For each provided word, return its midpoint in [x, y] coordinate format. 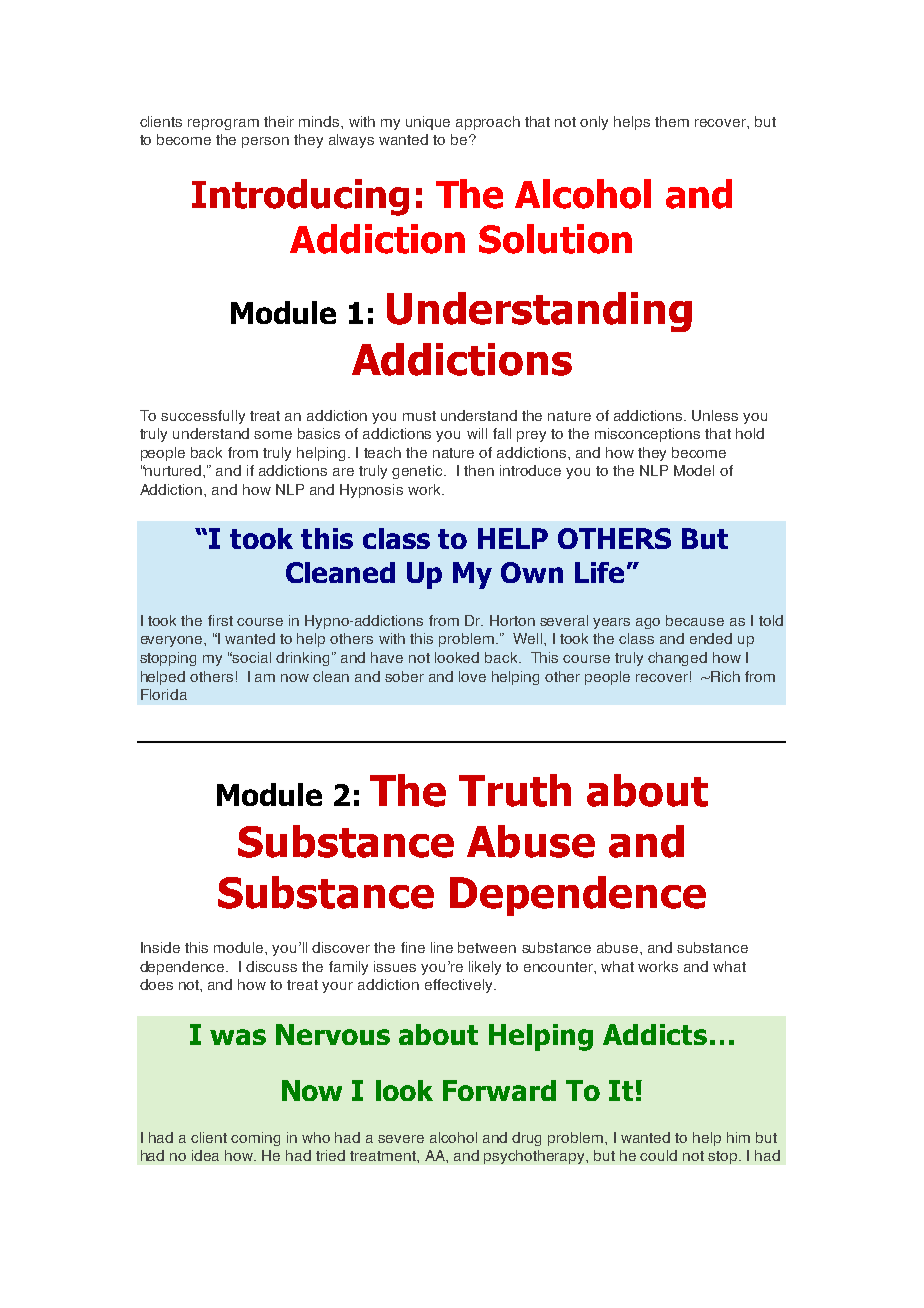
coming [255, 1139]
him [738, 1137]
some [273, 435]
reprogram [223, 124]
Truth [515, 790]
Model [694, 470]
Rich [724, 676]
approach [488, 123]
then [479, 470]
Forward [499, 1090]
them [672, 121]
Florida [164, 694]
